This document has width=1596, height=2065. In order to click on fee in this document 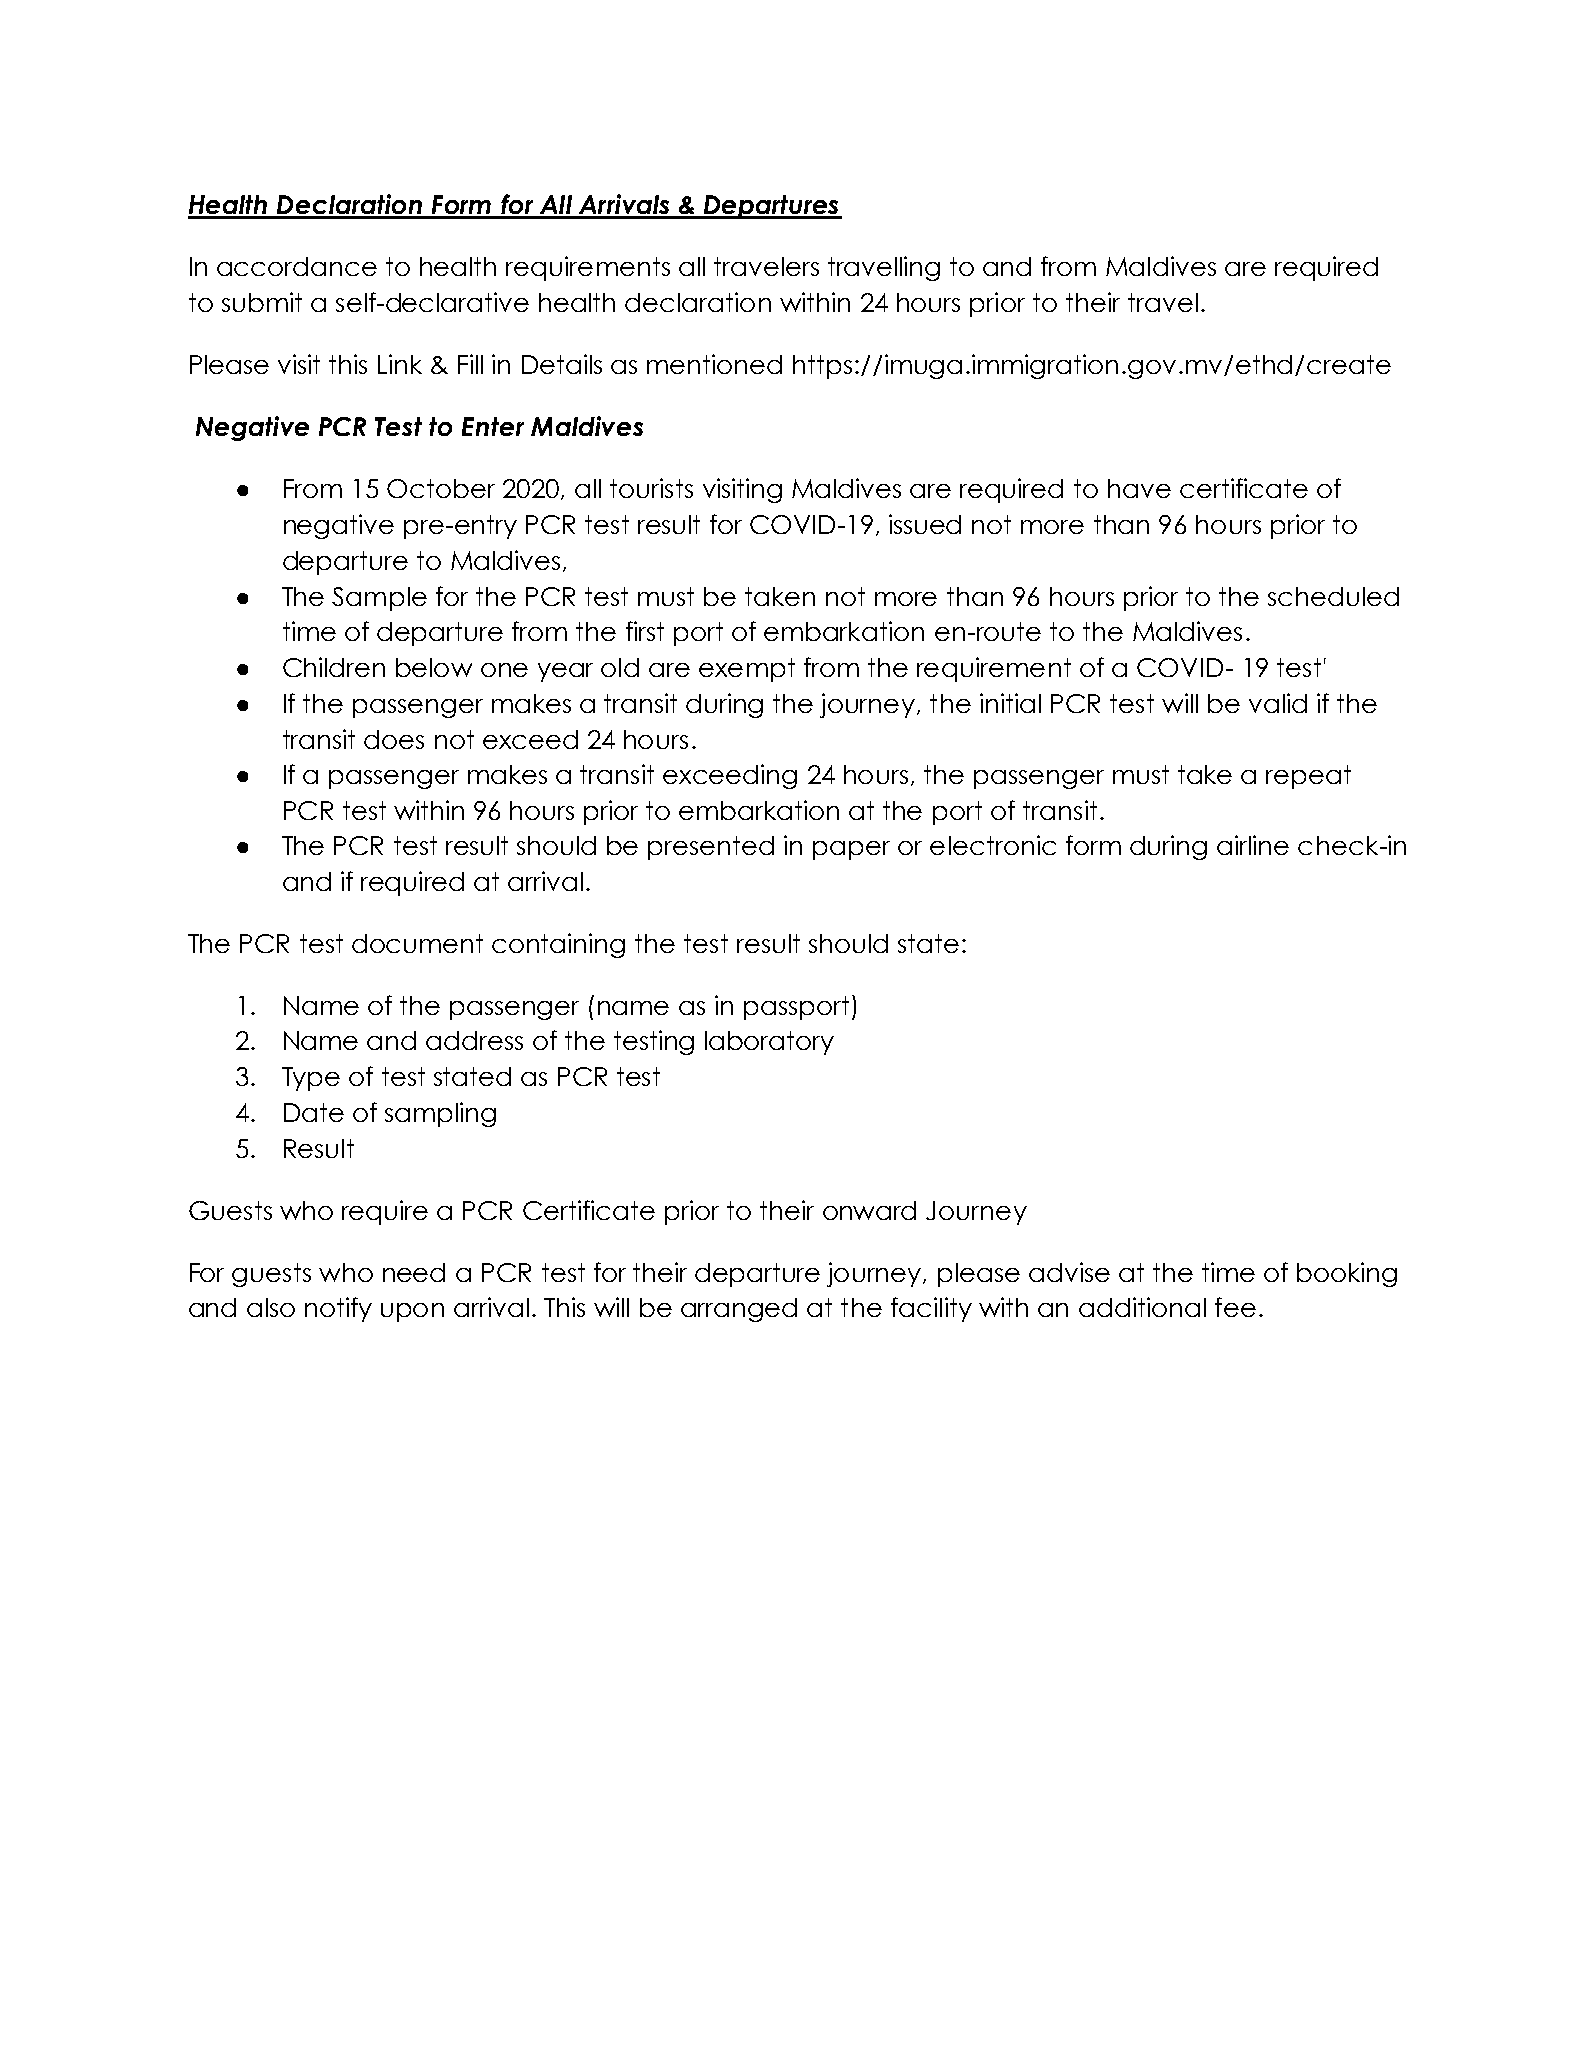, I will do `click(1235, 1307)`.
